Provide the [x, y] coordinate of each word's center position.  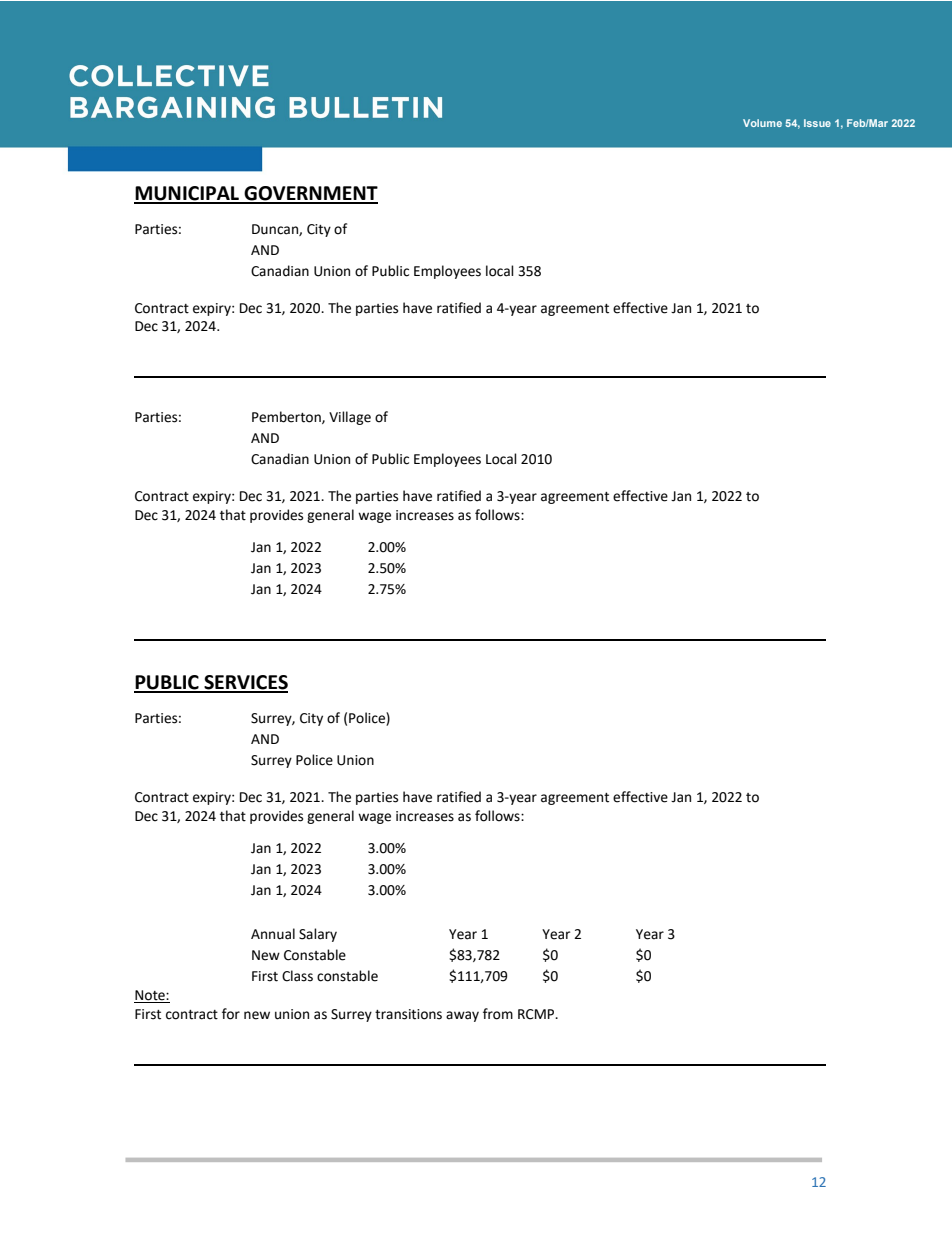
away [462, 1016]
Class [297, 976]
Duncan [276, 230]
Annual [273, 934]
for [231, 1014]
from [498, 1014]
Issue [817, 123]
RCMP [537, 1014]
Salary [318, 935]
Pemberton [287, 417]
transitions [408, 1014]
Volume [762, 123]
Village [350, 418]
